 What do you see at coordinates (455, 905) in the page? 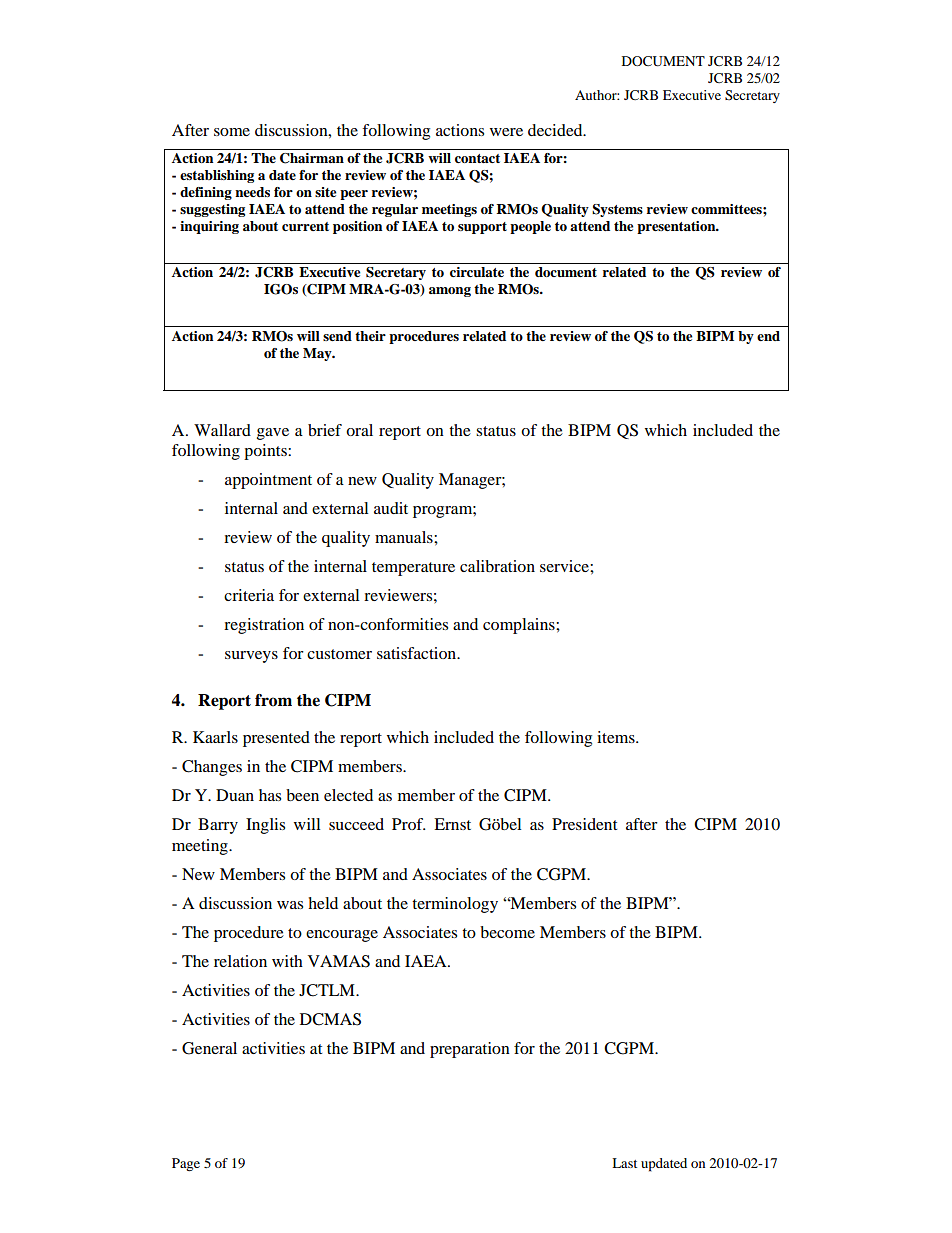
I see `terminology` at bounding box center [455, 905].
